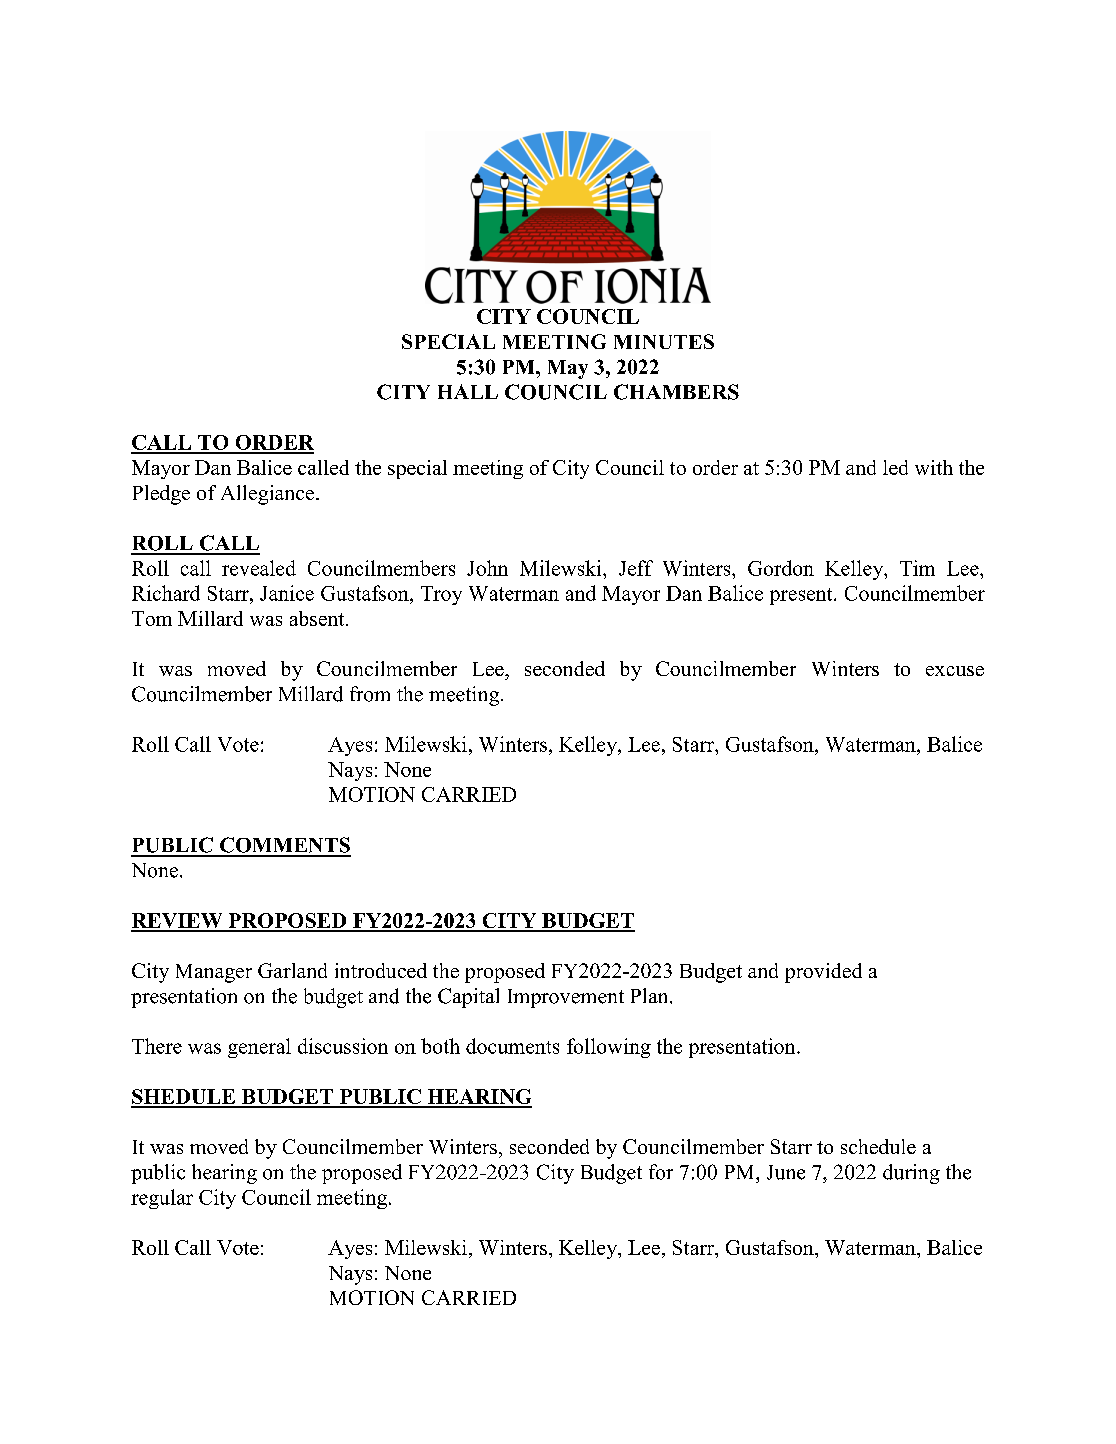 The image size is (1116, 1444). Describe the element at coordinates (468, 391) in the image. I see `HALL` at that location.
